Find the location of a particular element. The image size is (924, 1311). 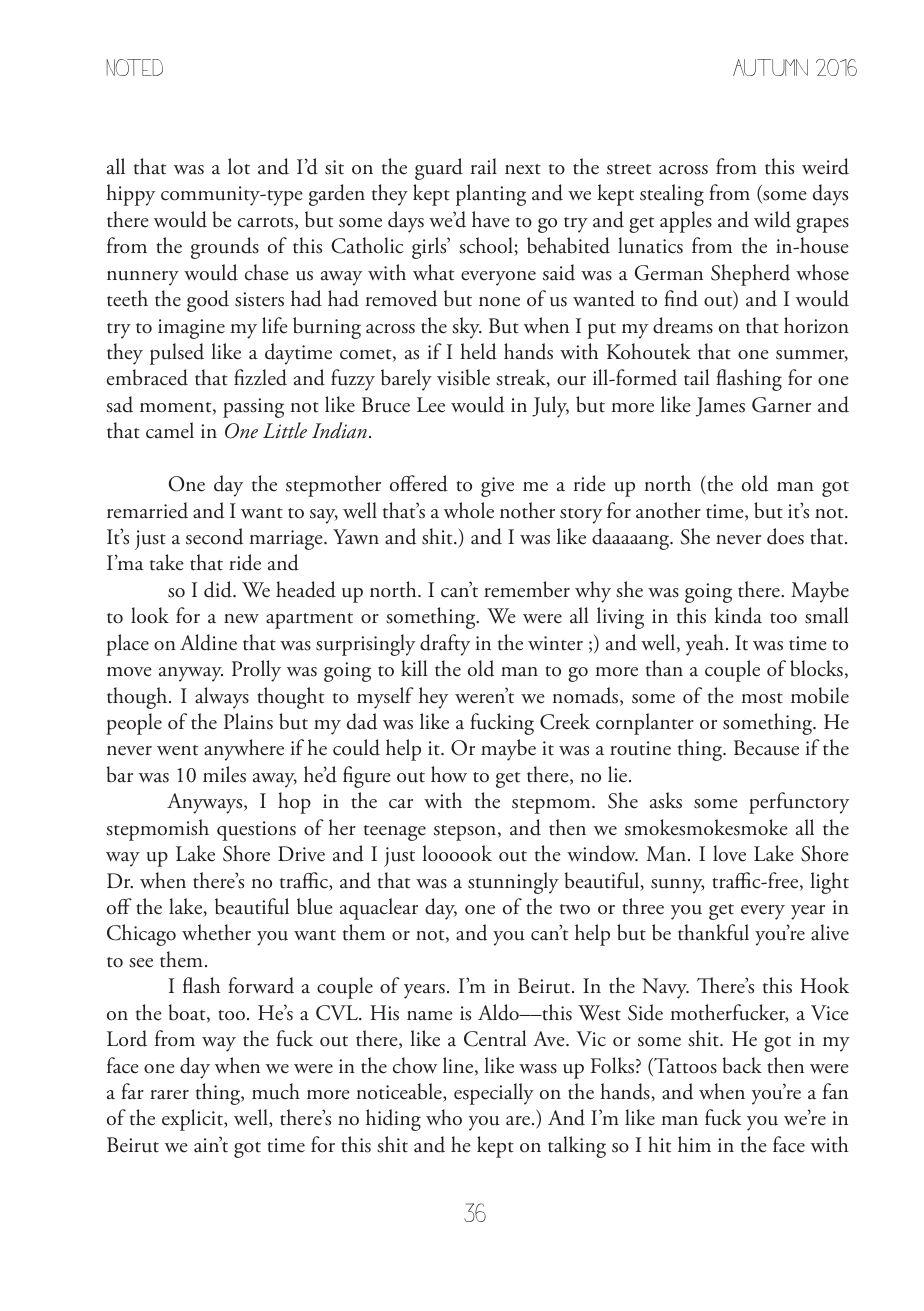

especially is located at coordinates (494, 1094).
